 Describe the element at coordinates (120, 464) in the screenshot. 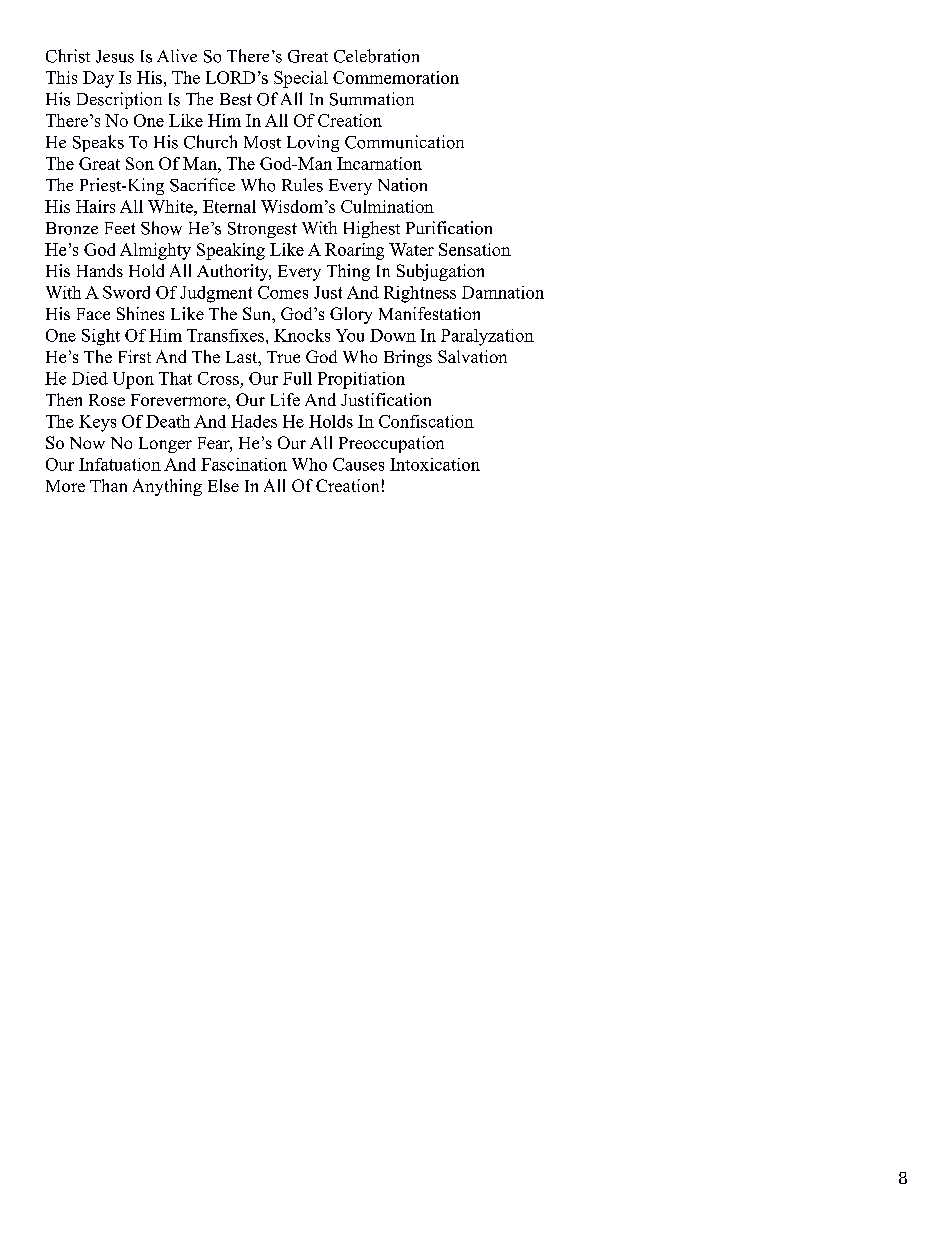

I see `Infatuation` at that location.
